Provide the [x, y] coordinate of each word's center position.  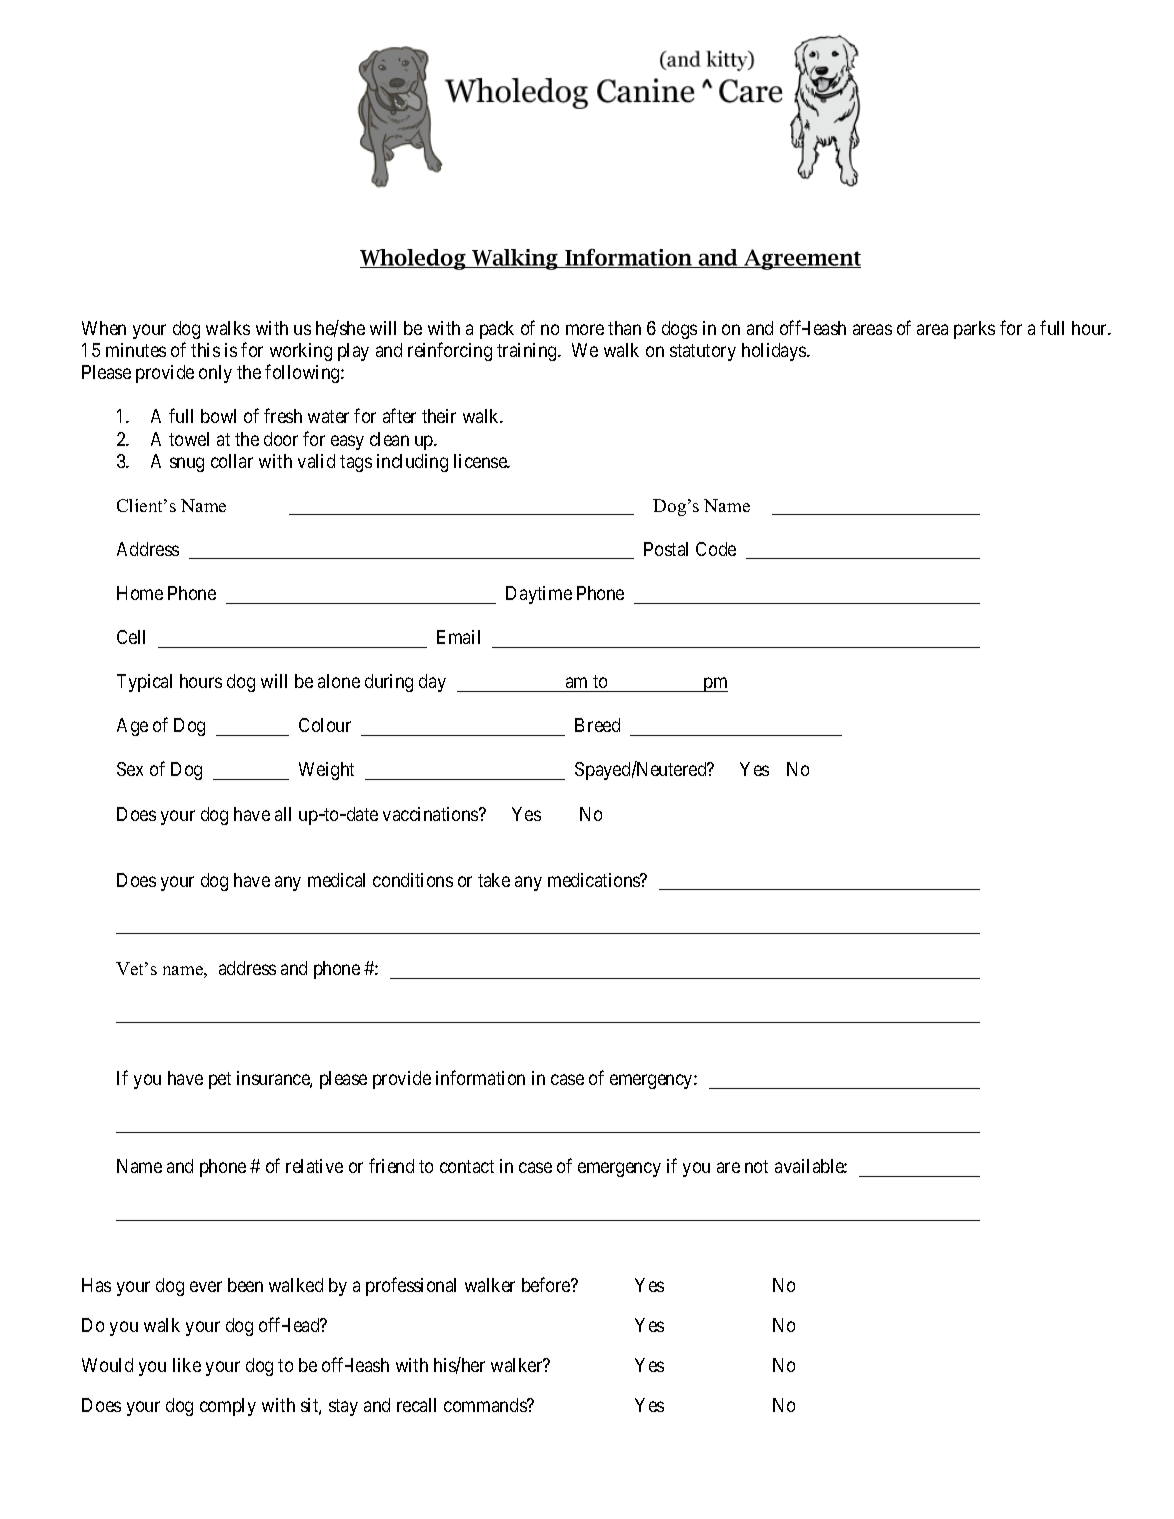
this [205, 350]
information [480, 1077]
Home [140, 593]
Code [716, 549]
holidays [775, 352]
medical [336, 880]
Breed [597, 725]
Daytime [539, 595]
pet [220, 1080]
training [528, 352]
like [187, 1365]
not [756, 1166]
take [494, 880]
